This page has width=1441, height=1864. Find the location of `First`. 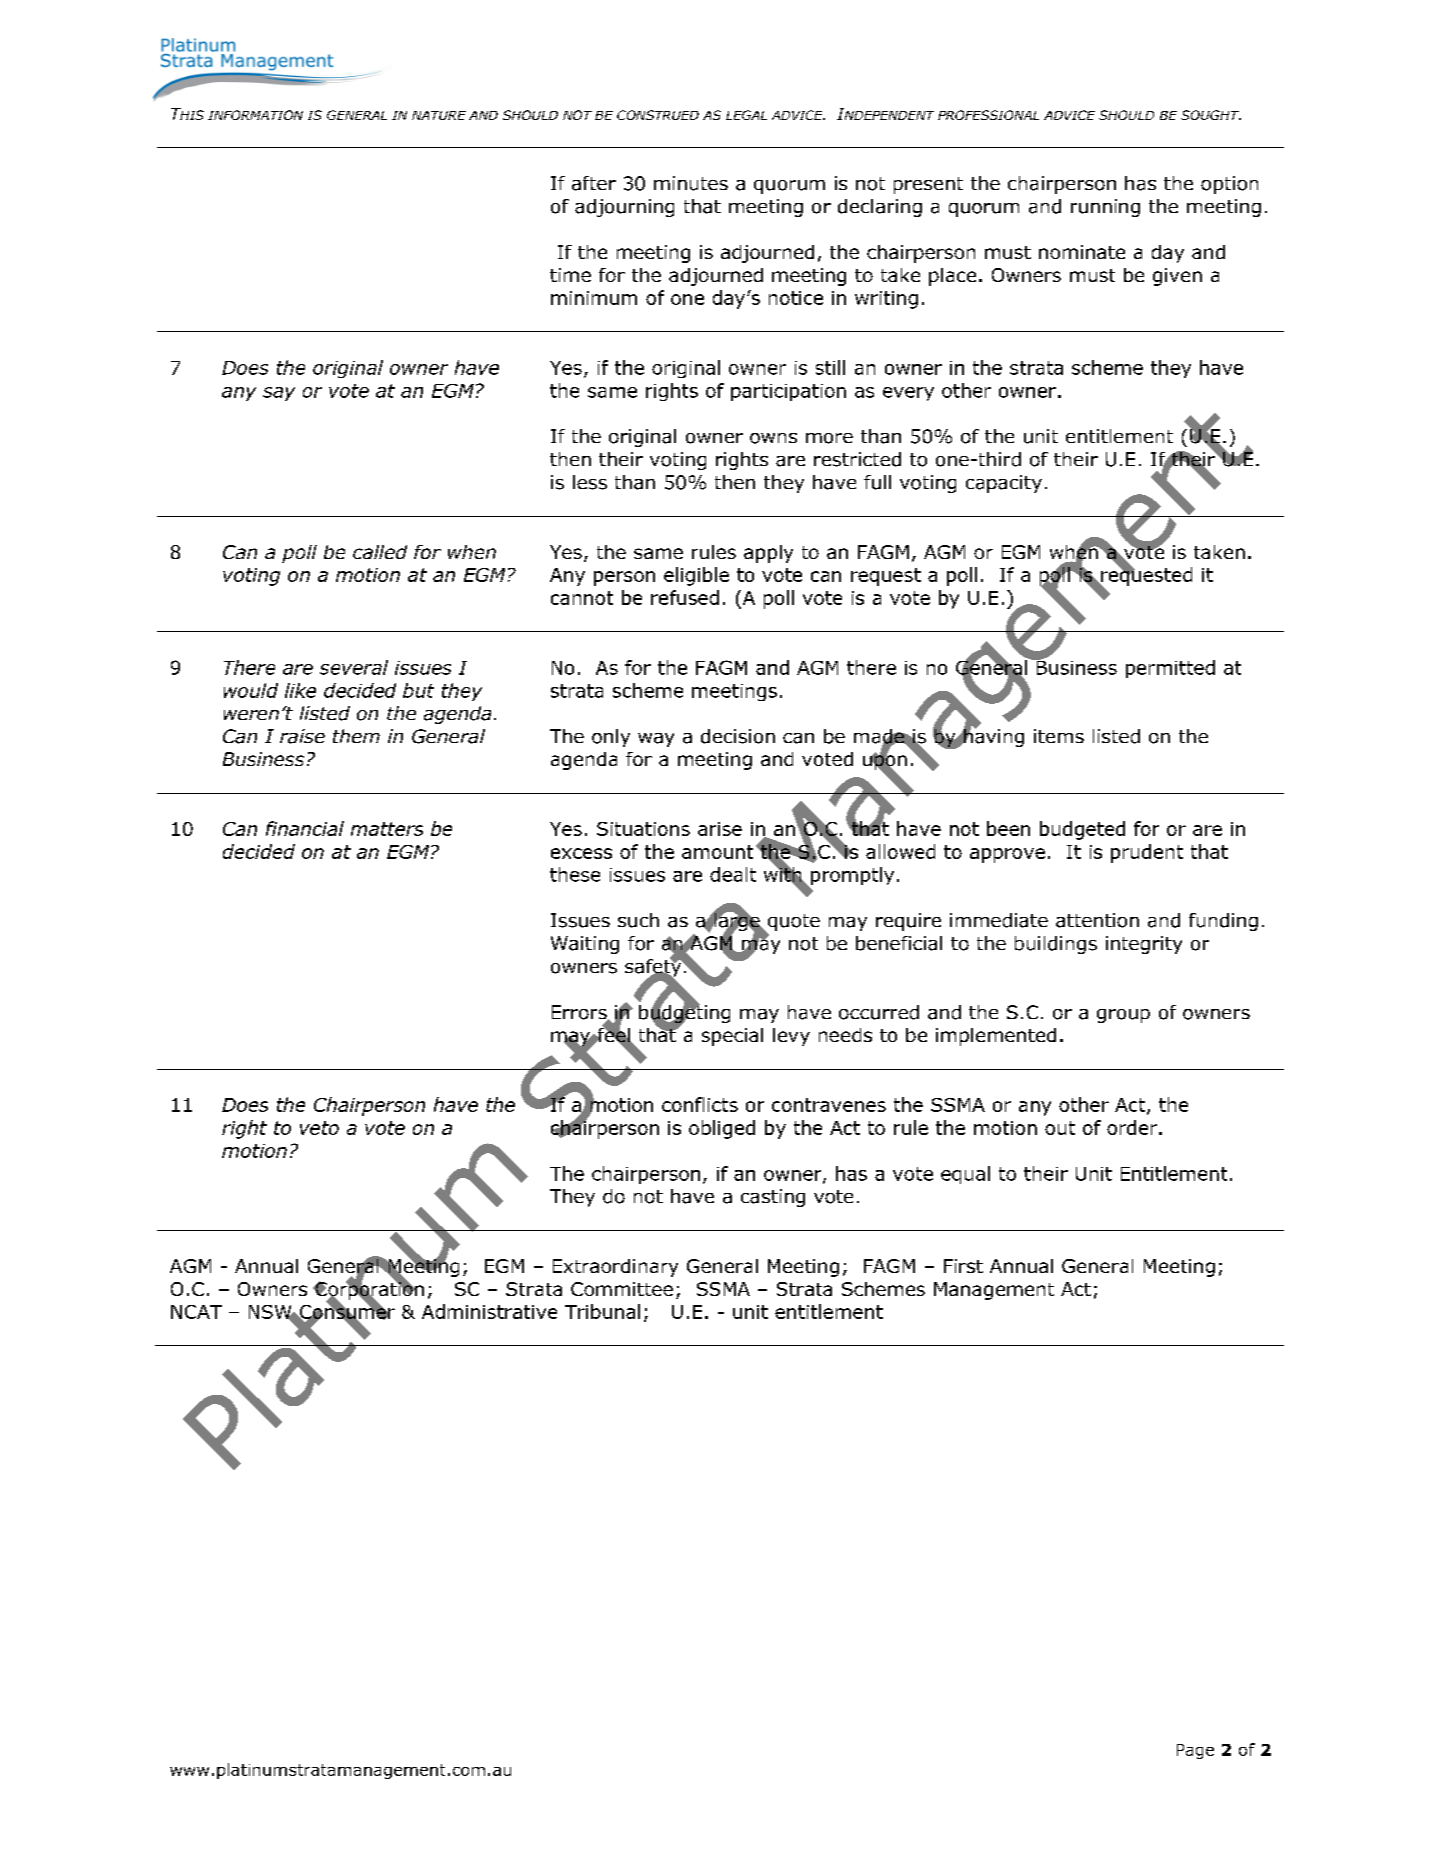

First is located at coordinates (963, 1266).
